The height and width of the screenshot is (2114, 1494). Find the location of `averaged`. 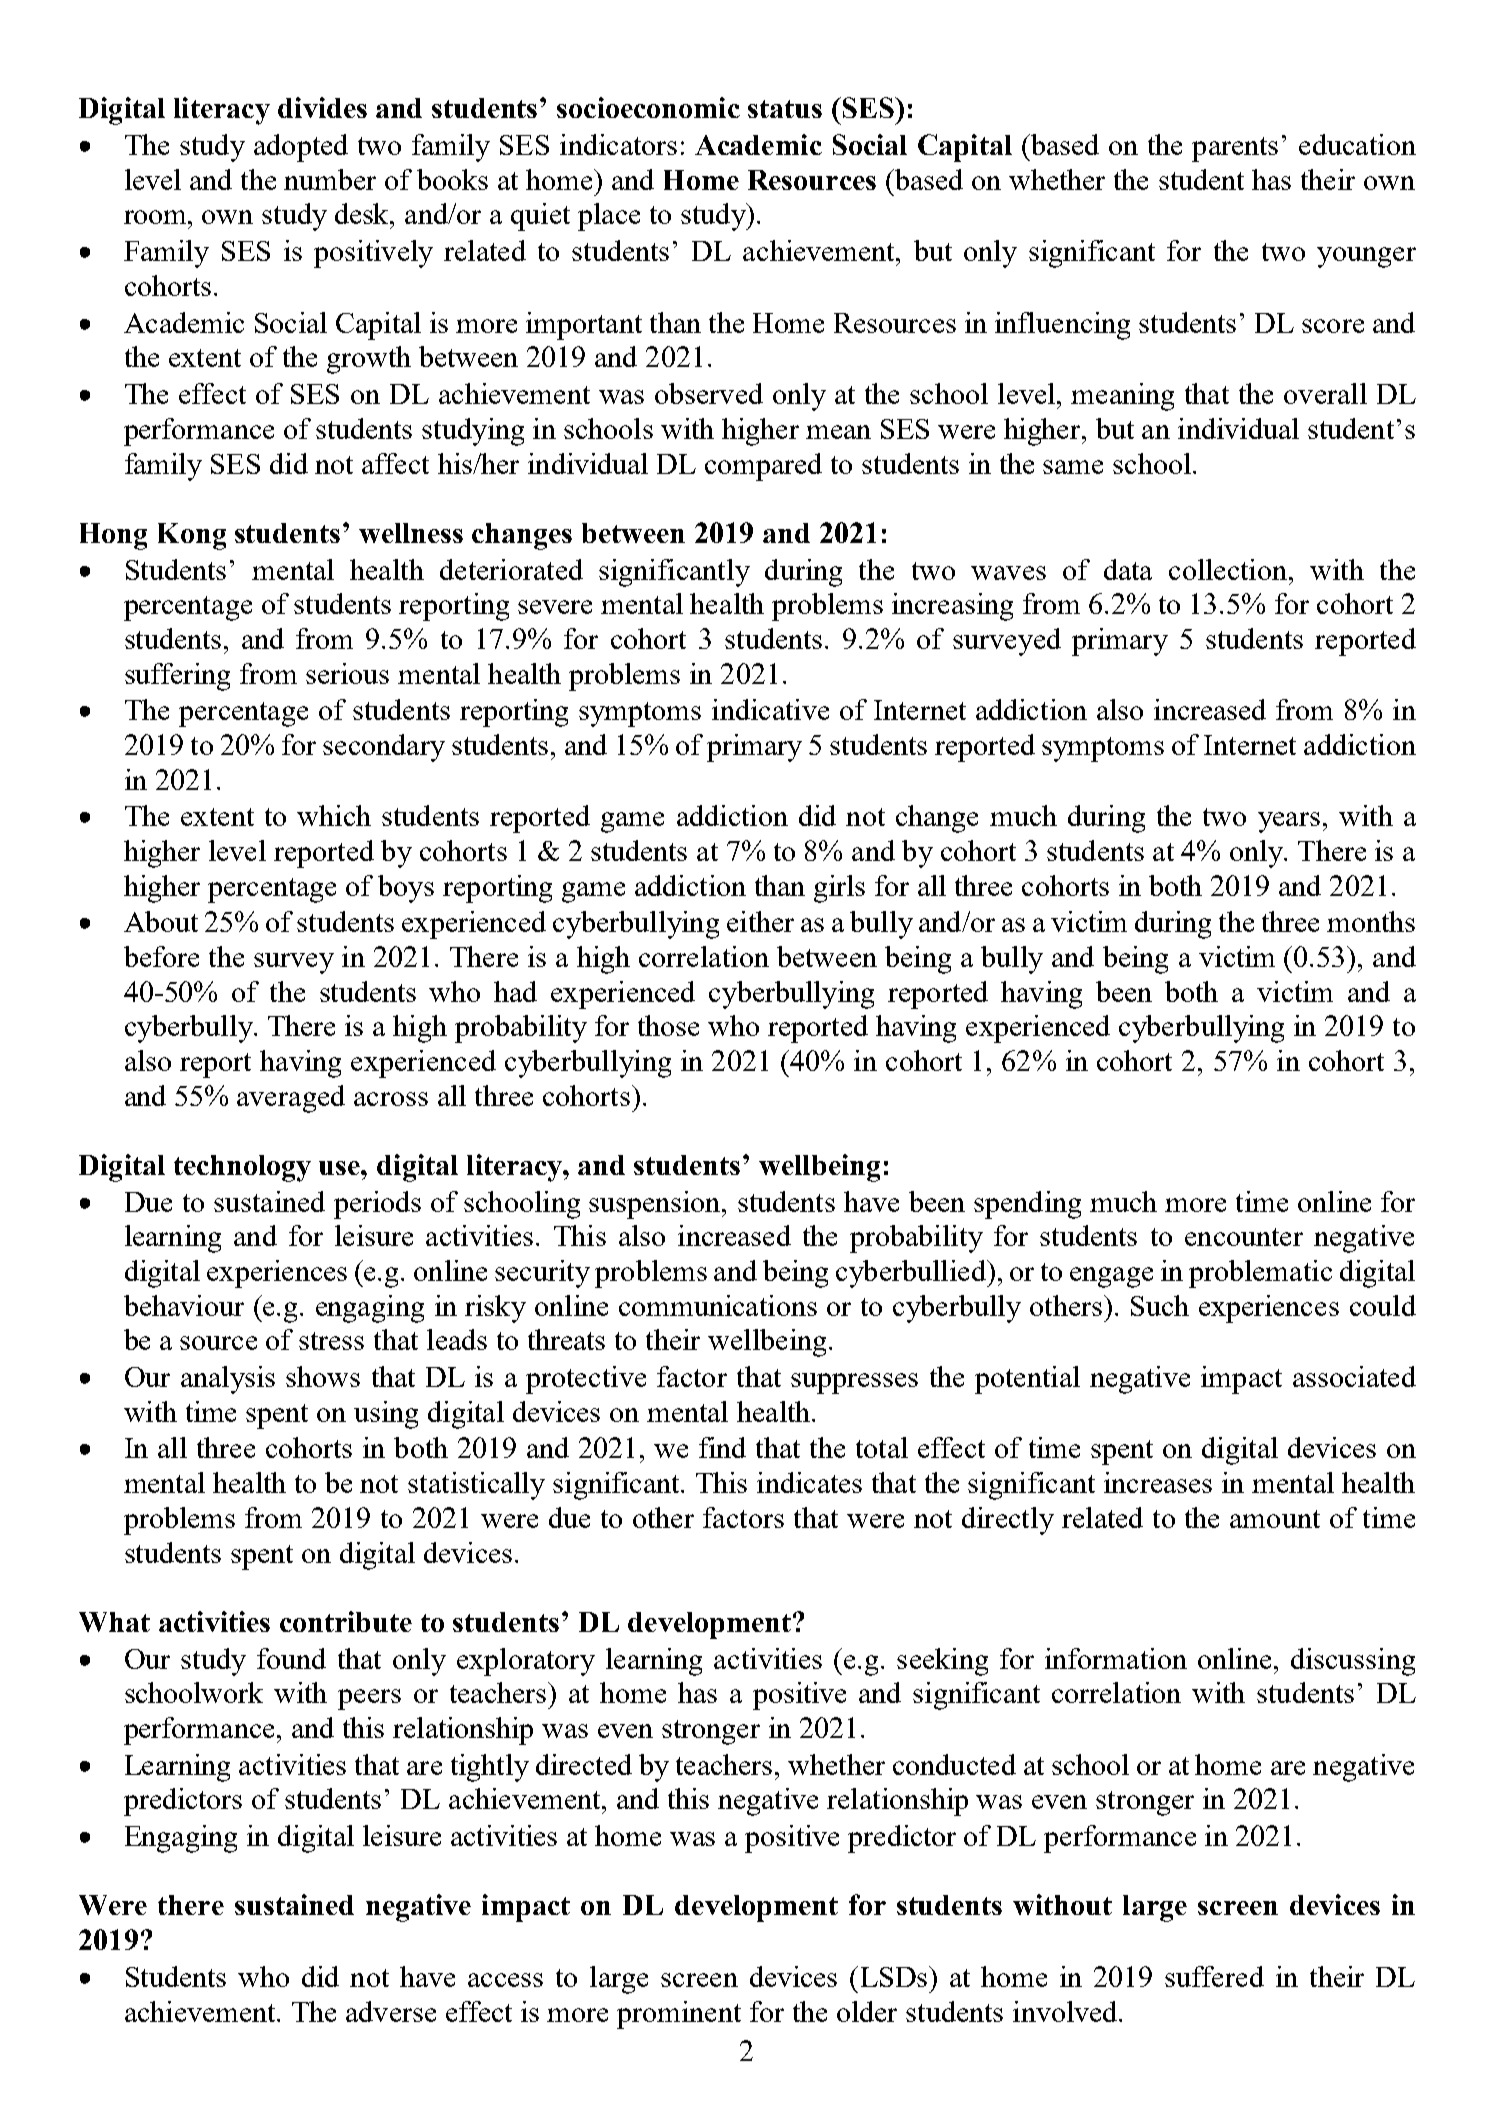

averaged is located at coordinates (291, 1099).
